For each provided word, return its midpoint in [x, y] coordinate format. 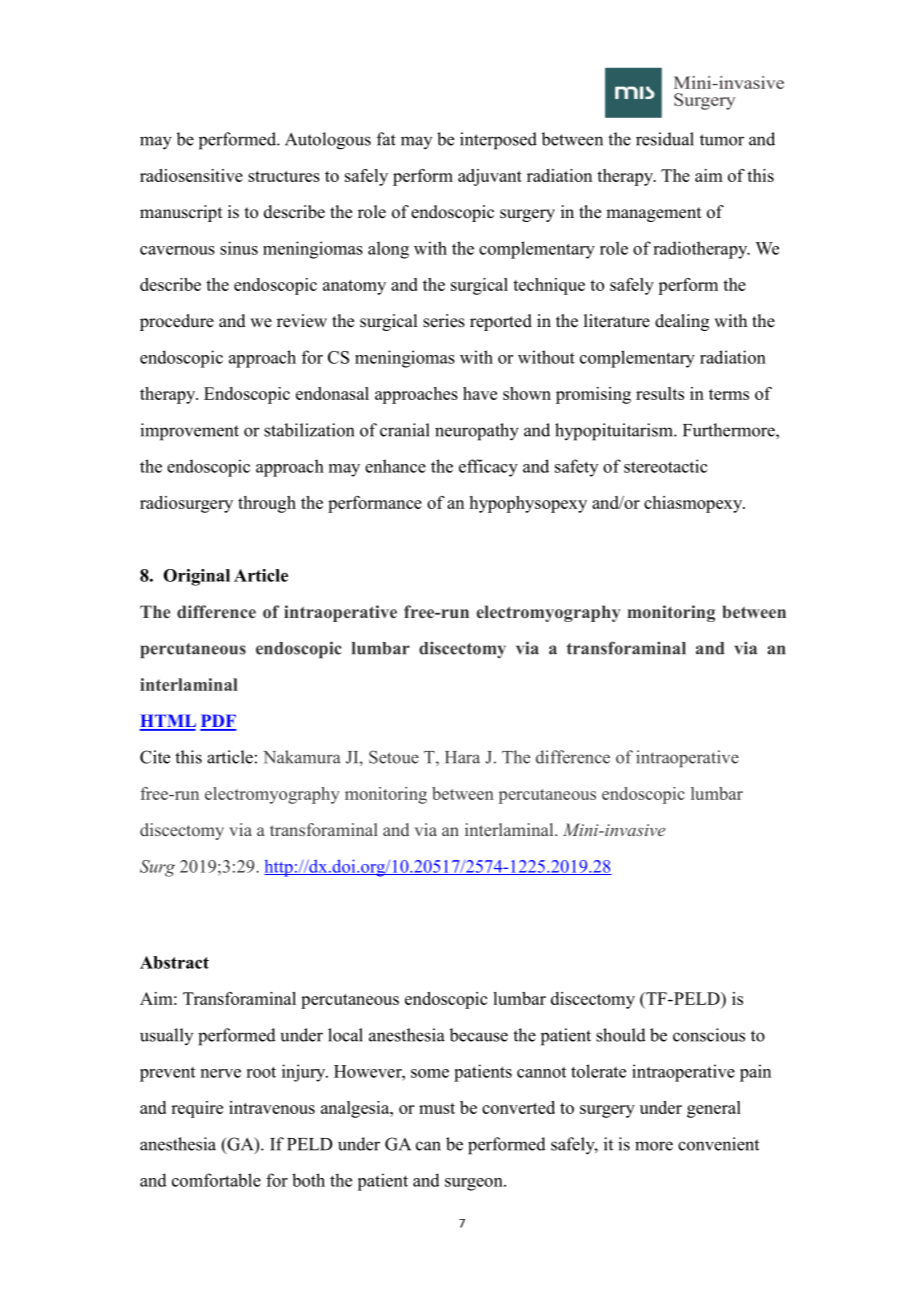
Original [196, 577]
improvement [189, 432]
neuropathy [477, 432]
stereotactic [666, 466]
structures [284, 176]
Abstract [174, 962]
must [437, 1108]
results [660, 393]
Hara [462, 757]
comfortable [216, 1180]
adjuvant [490, 177]
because [478, 1035]
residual [665, 139]
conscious [709, 1035]
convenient [718, 1144]
